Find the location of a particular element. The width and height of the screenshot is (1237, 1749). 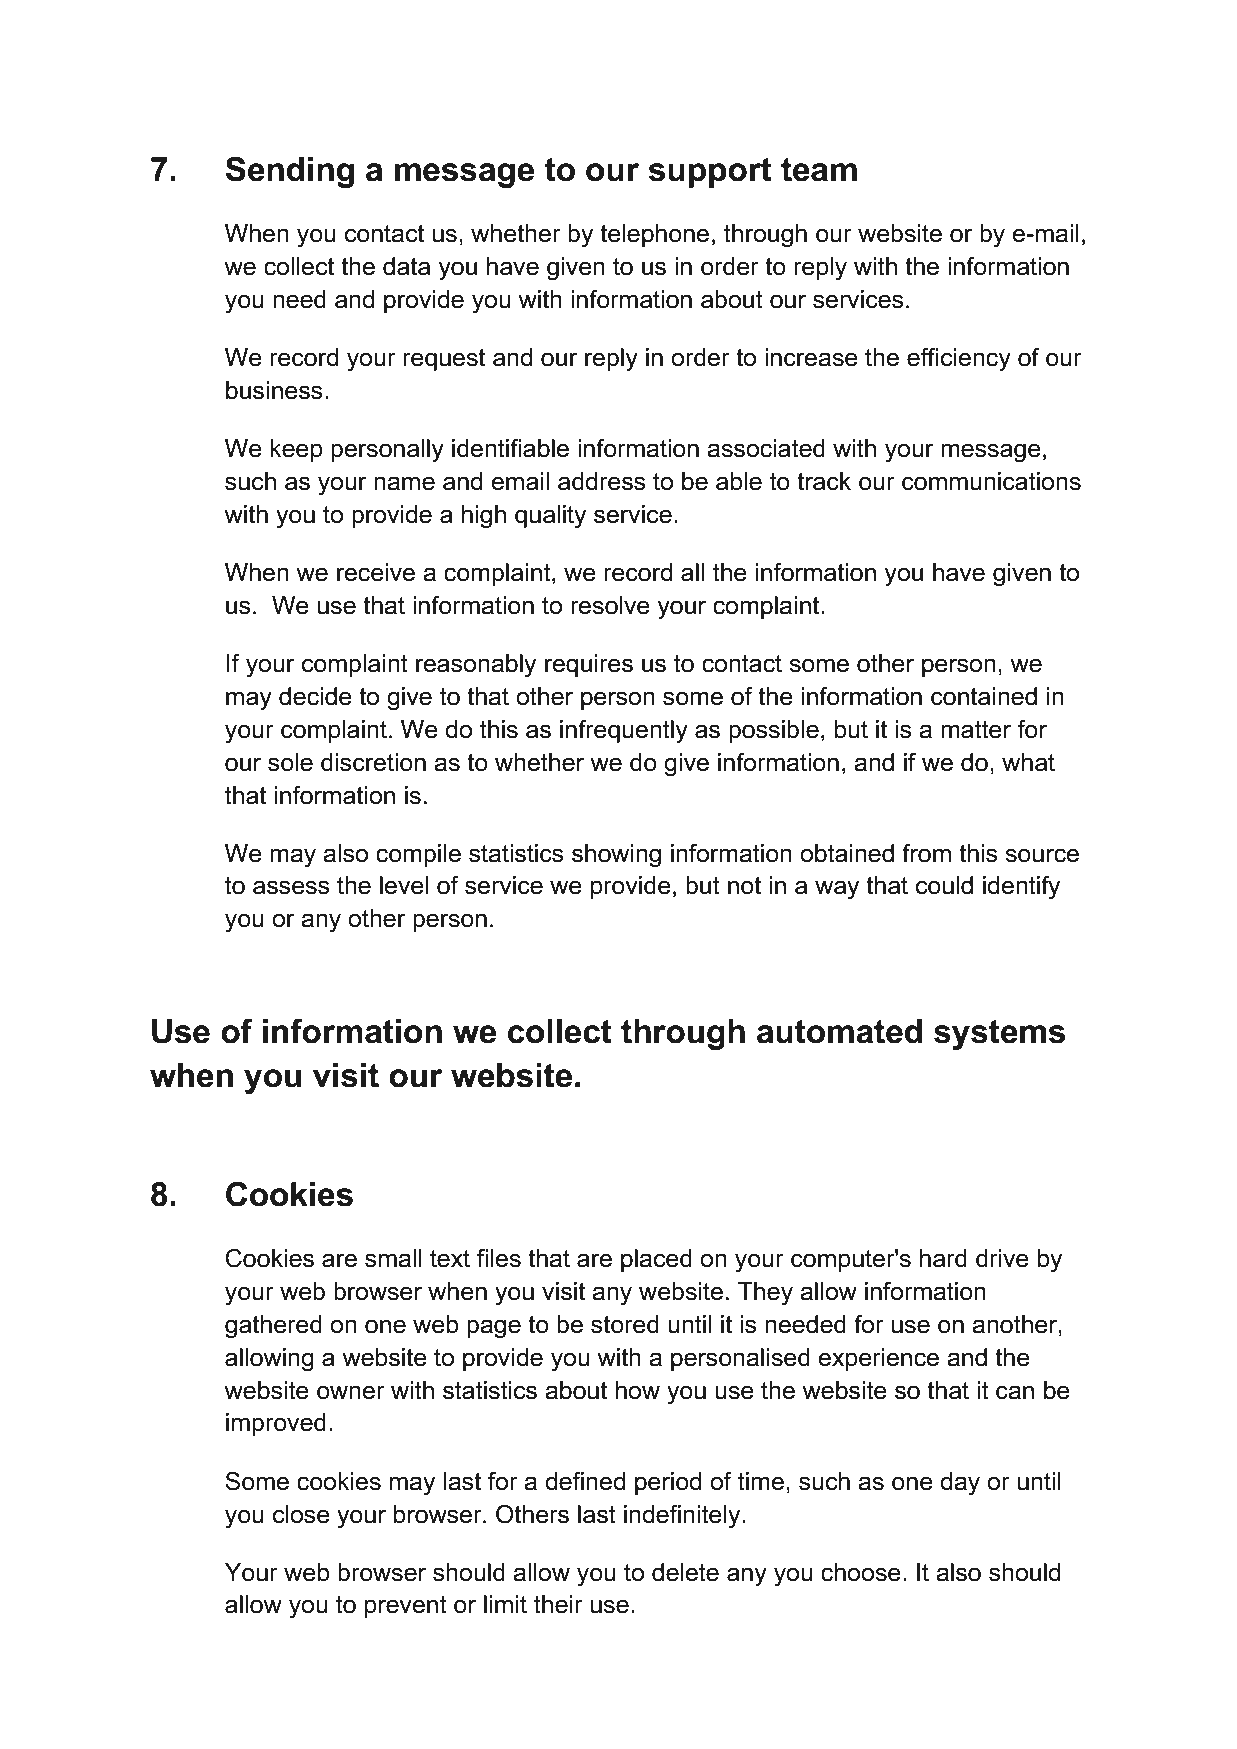

level is located at coordinates (404, 885).
